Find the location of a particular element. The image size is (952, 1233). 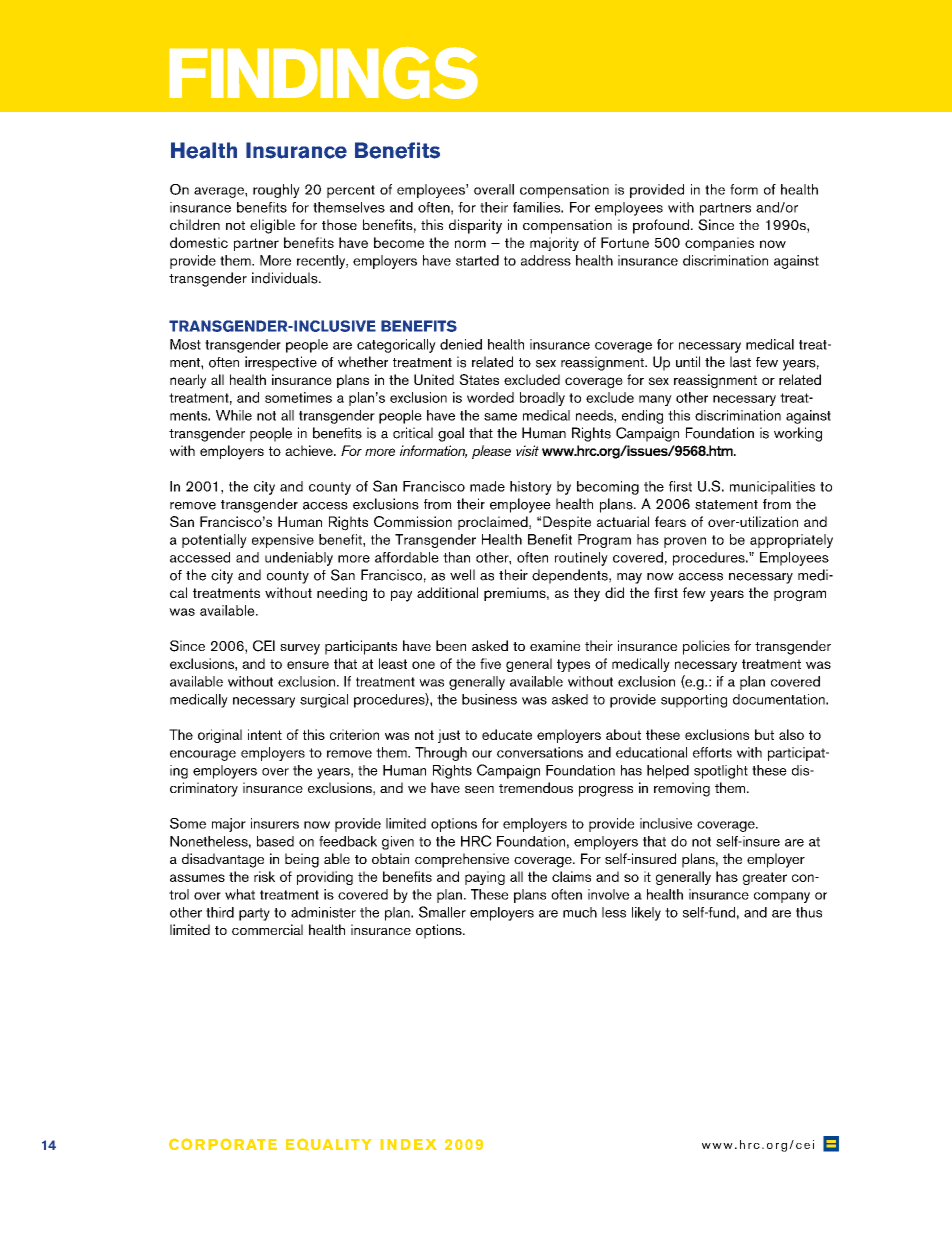

findings is located at coordinates (323, 72).
